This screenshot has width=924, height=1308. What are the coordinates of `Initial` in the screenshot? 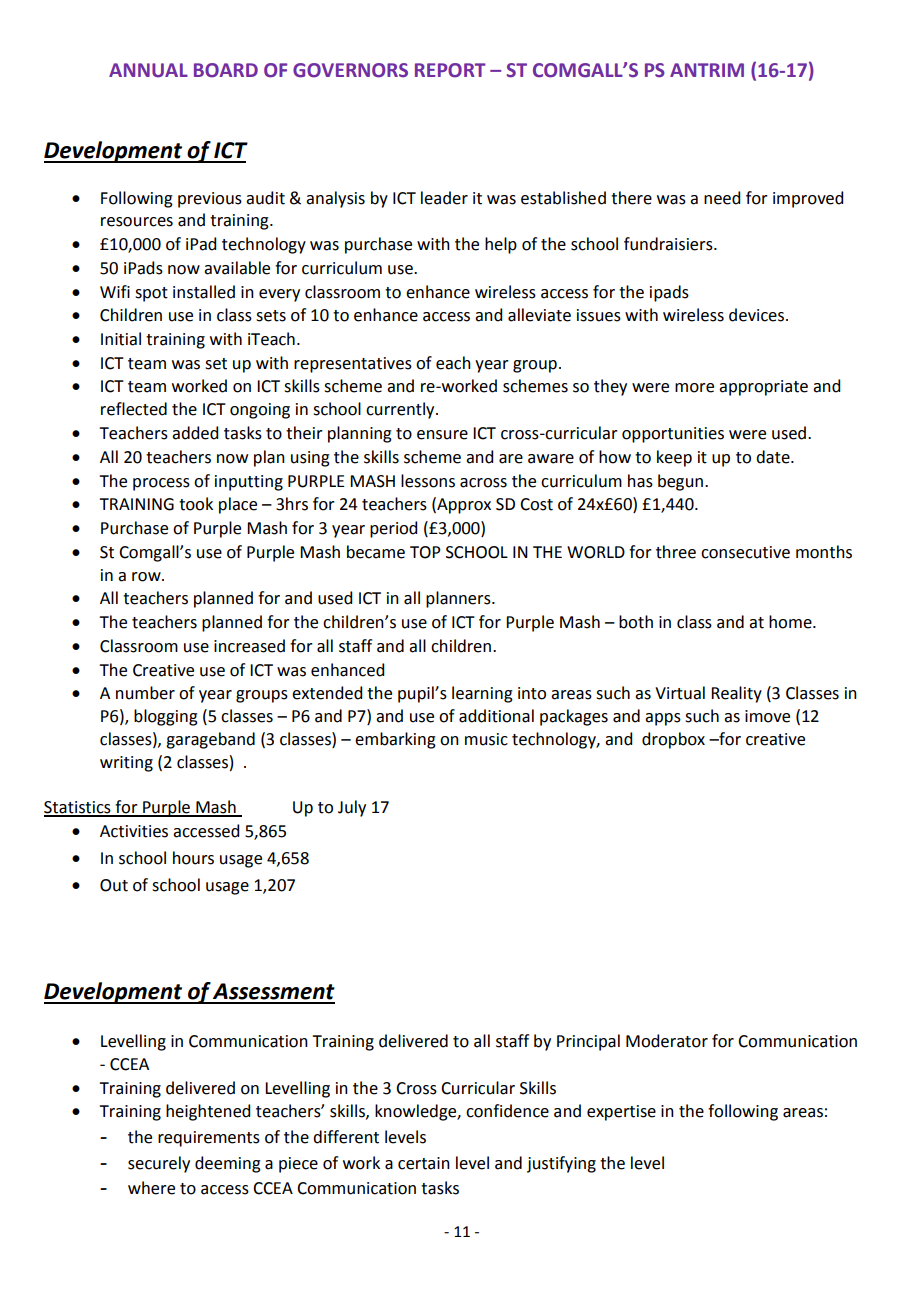 It's located at (121, 339).
